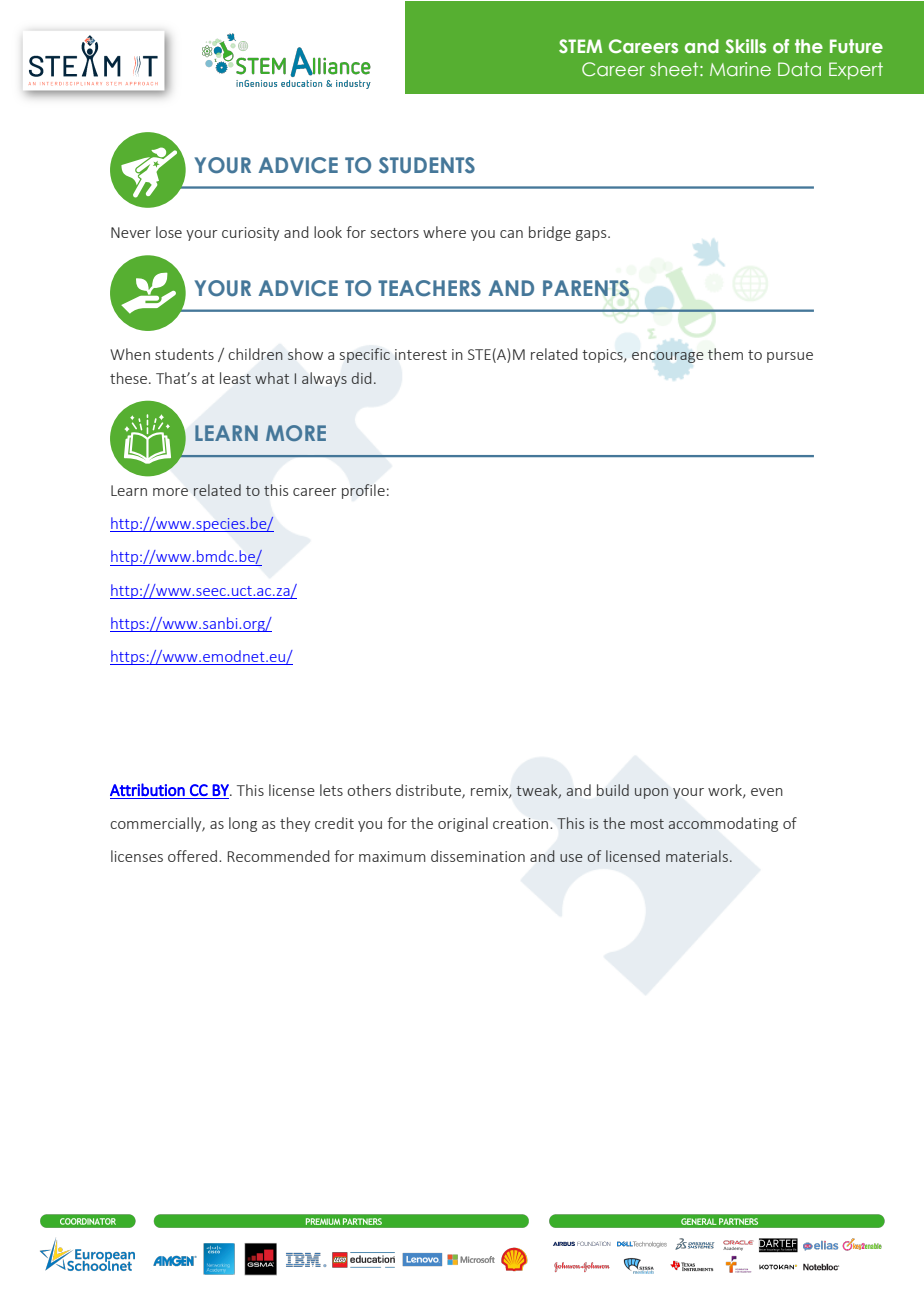 The image size is (924, 1308). What do you see at coordinates (767, 792) in the document?
I see `even` at bounding box center [767, 792].
